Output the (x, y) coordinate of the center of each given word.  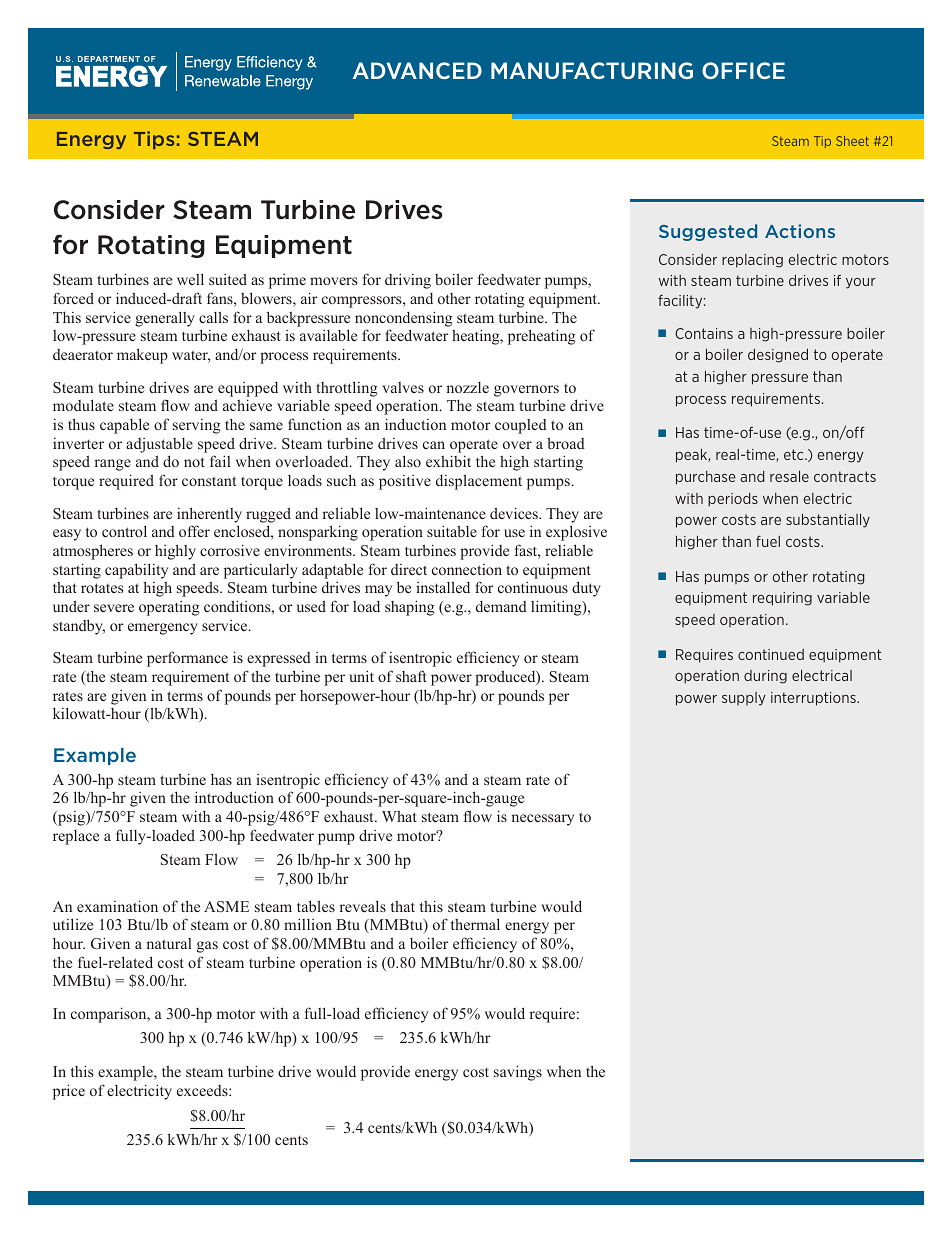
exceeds (203, 1090)
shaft (411, 676)
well (190, 279)
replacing (752, 261)
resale (789, 476)
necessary (542, 820)
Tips (154, 140)
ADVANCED (417, 70)
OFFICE (743, 70)
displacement (479, 482)
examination (117, 906)
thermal (475, 924)
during (765, 677)
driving (408, 281)
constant (209, 481)
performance (187, 659)
